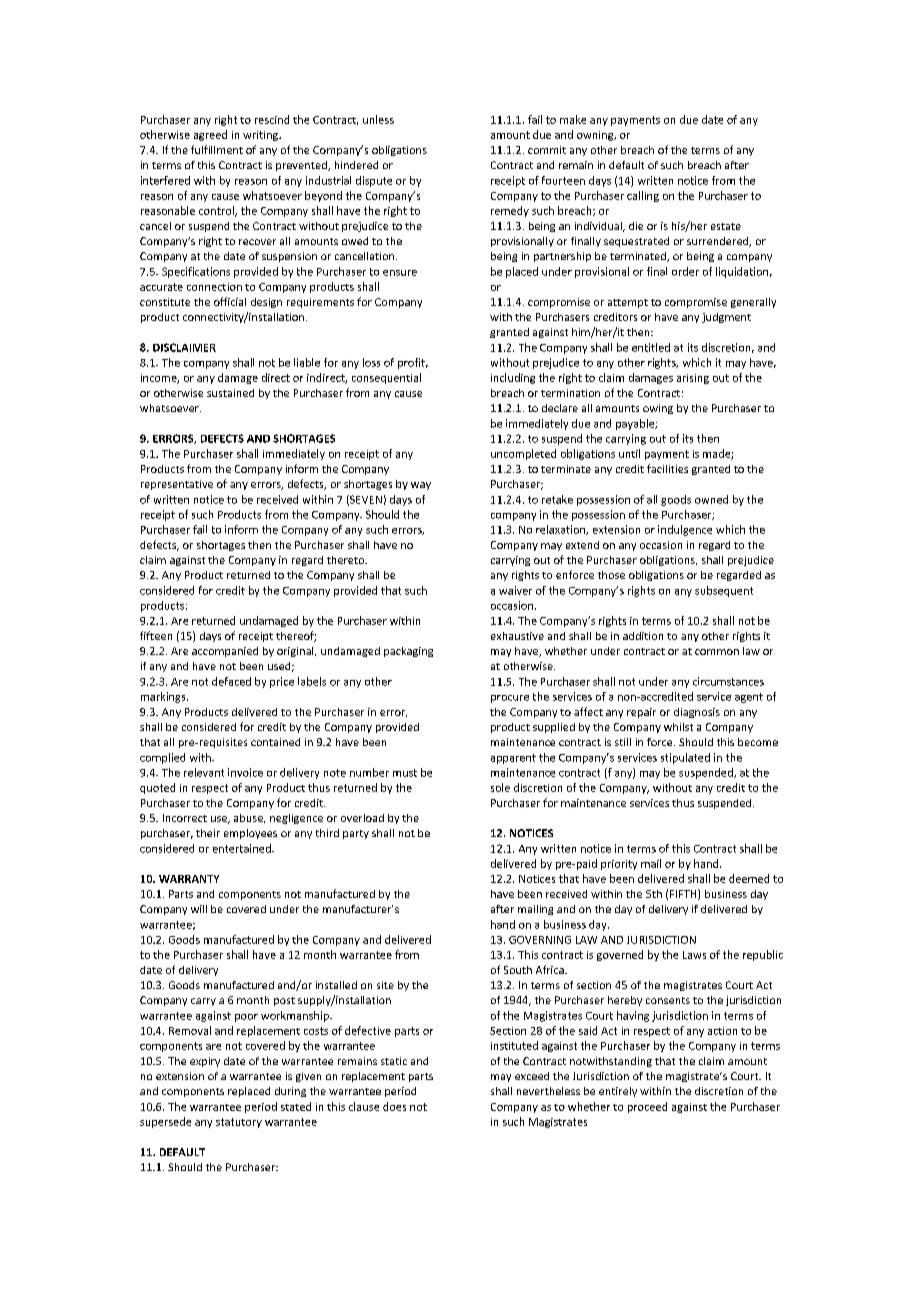 The image size is (924, 1309). I want to click on arising, so click(693, 379).
